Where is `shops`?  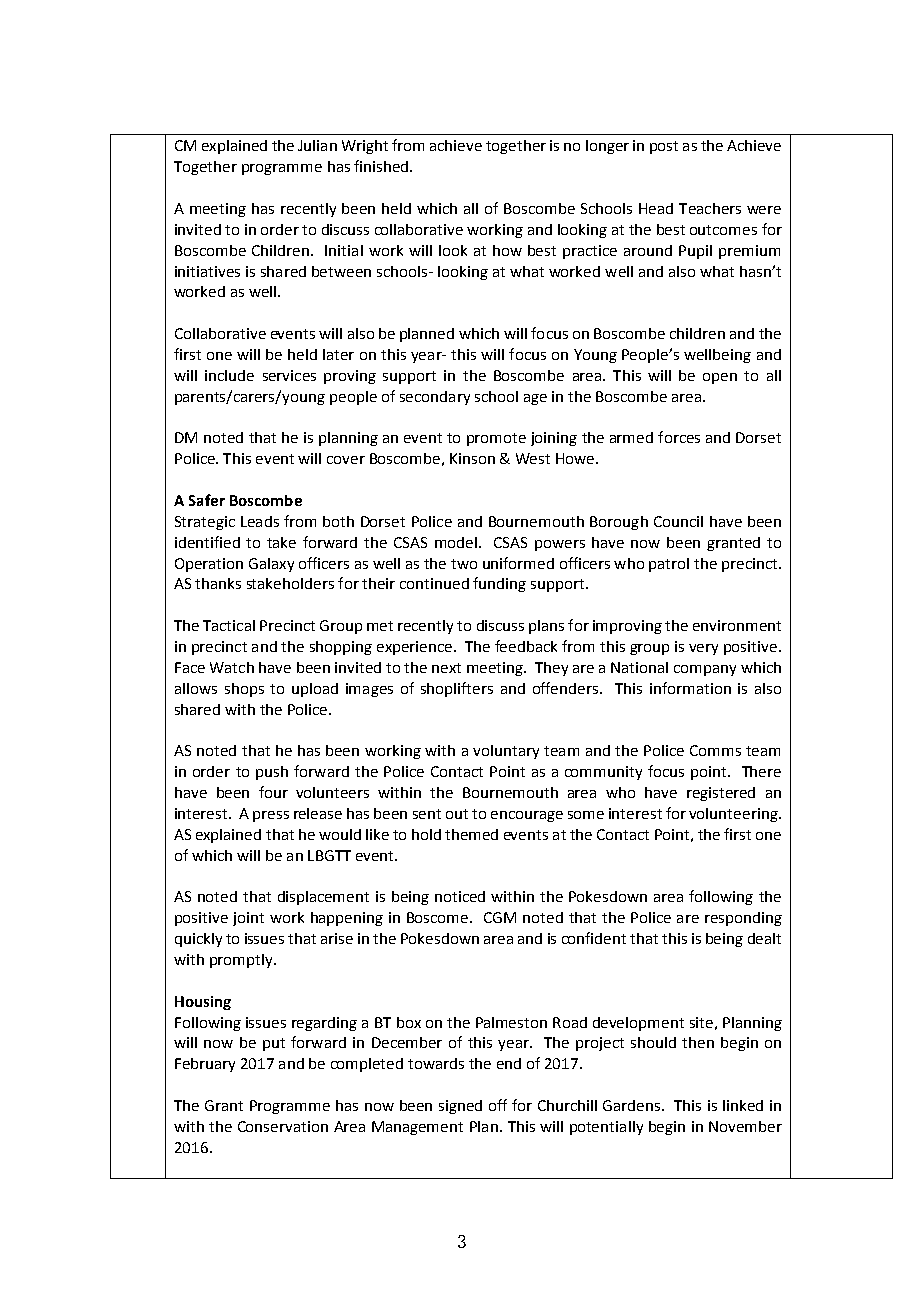
shops is located at coordinates (244, 690).
